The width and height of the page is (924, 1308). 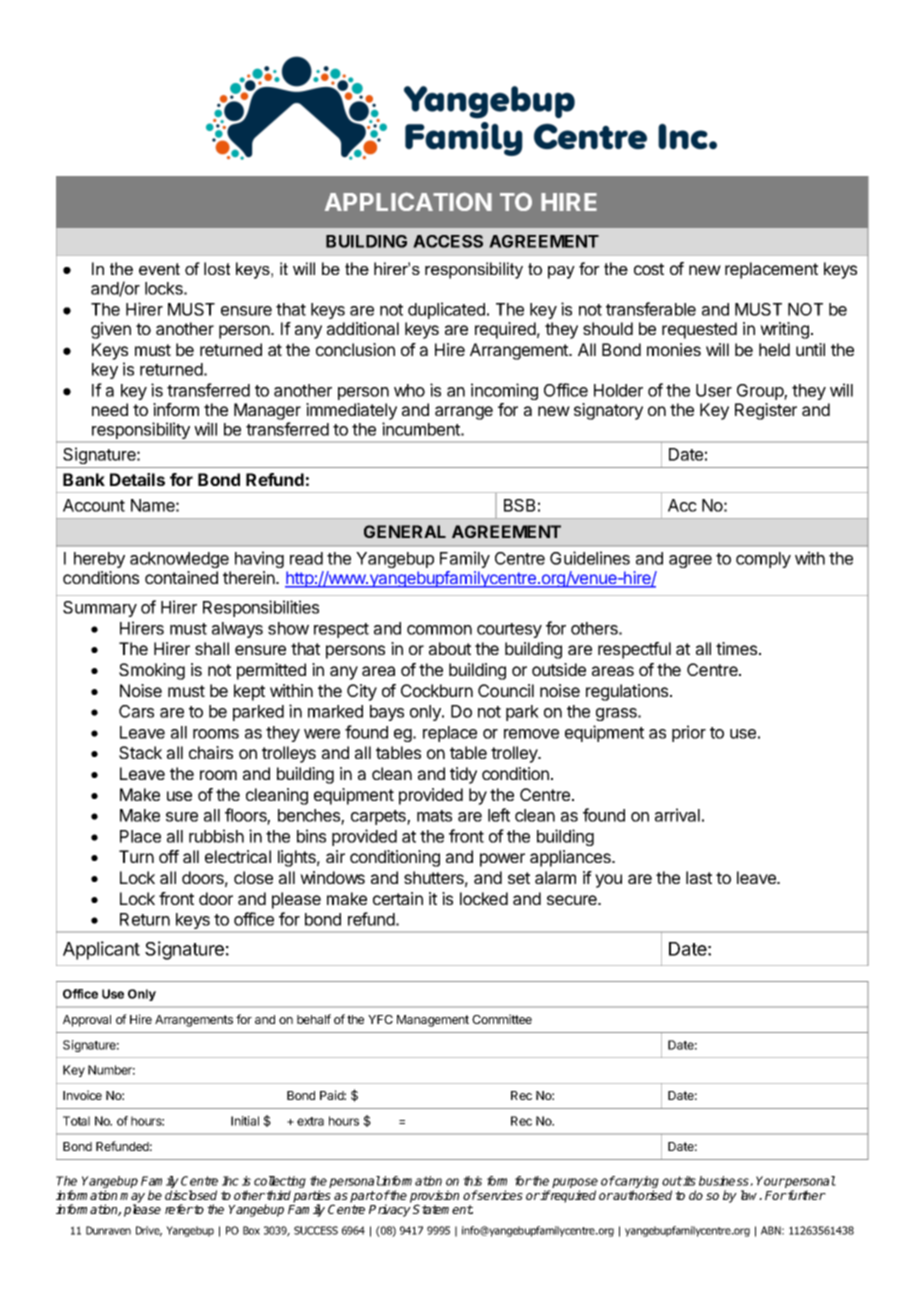 What do you see at coordinates (179, 1209) in the page?
I see `refer` at bounding box center [179, 1209].
